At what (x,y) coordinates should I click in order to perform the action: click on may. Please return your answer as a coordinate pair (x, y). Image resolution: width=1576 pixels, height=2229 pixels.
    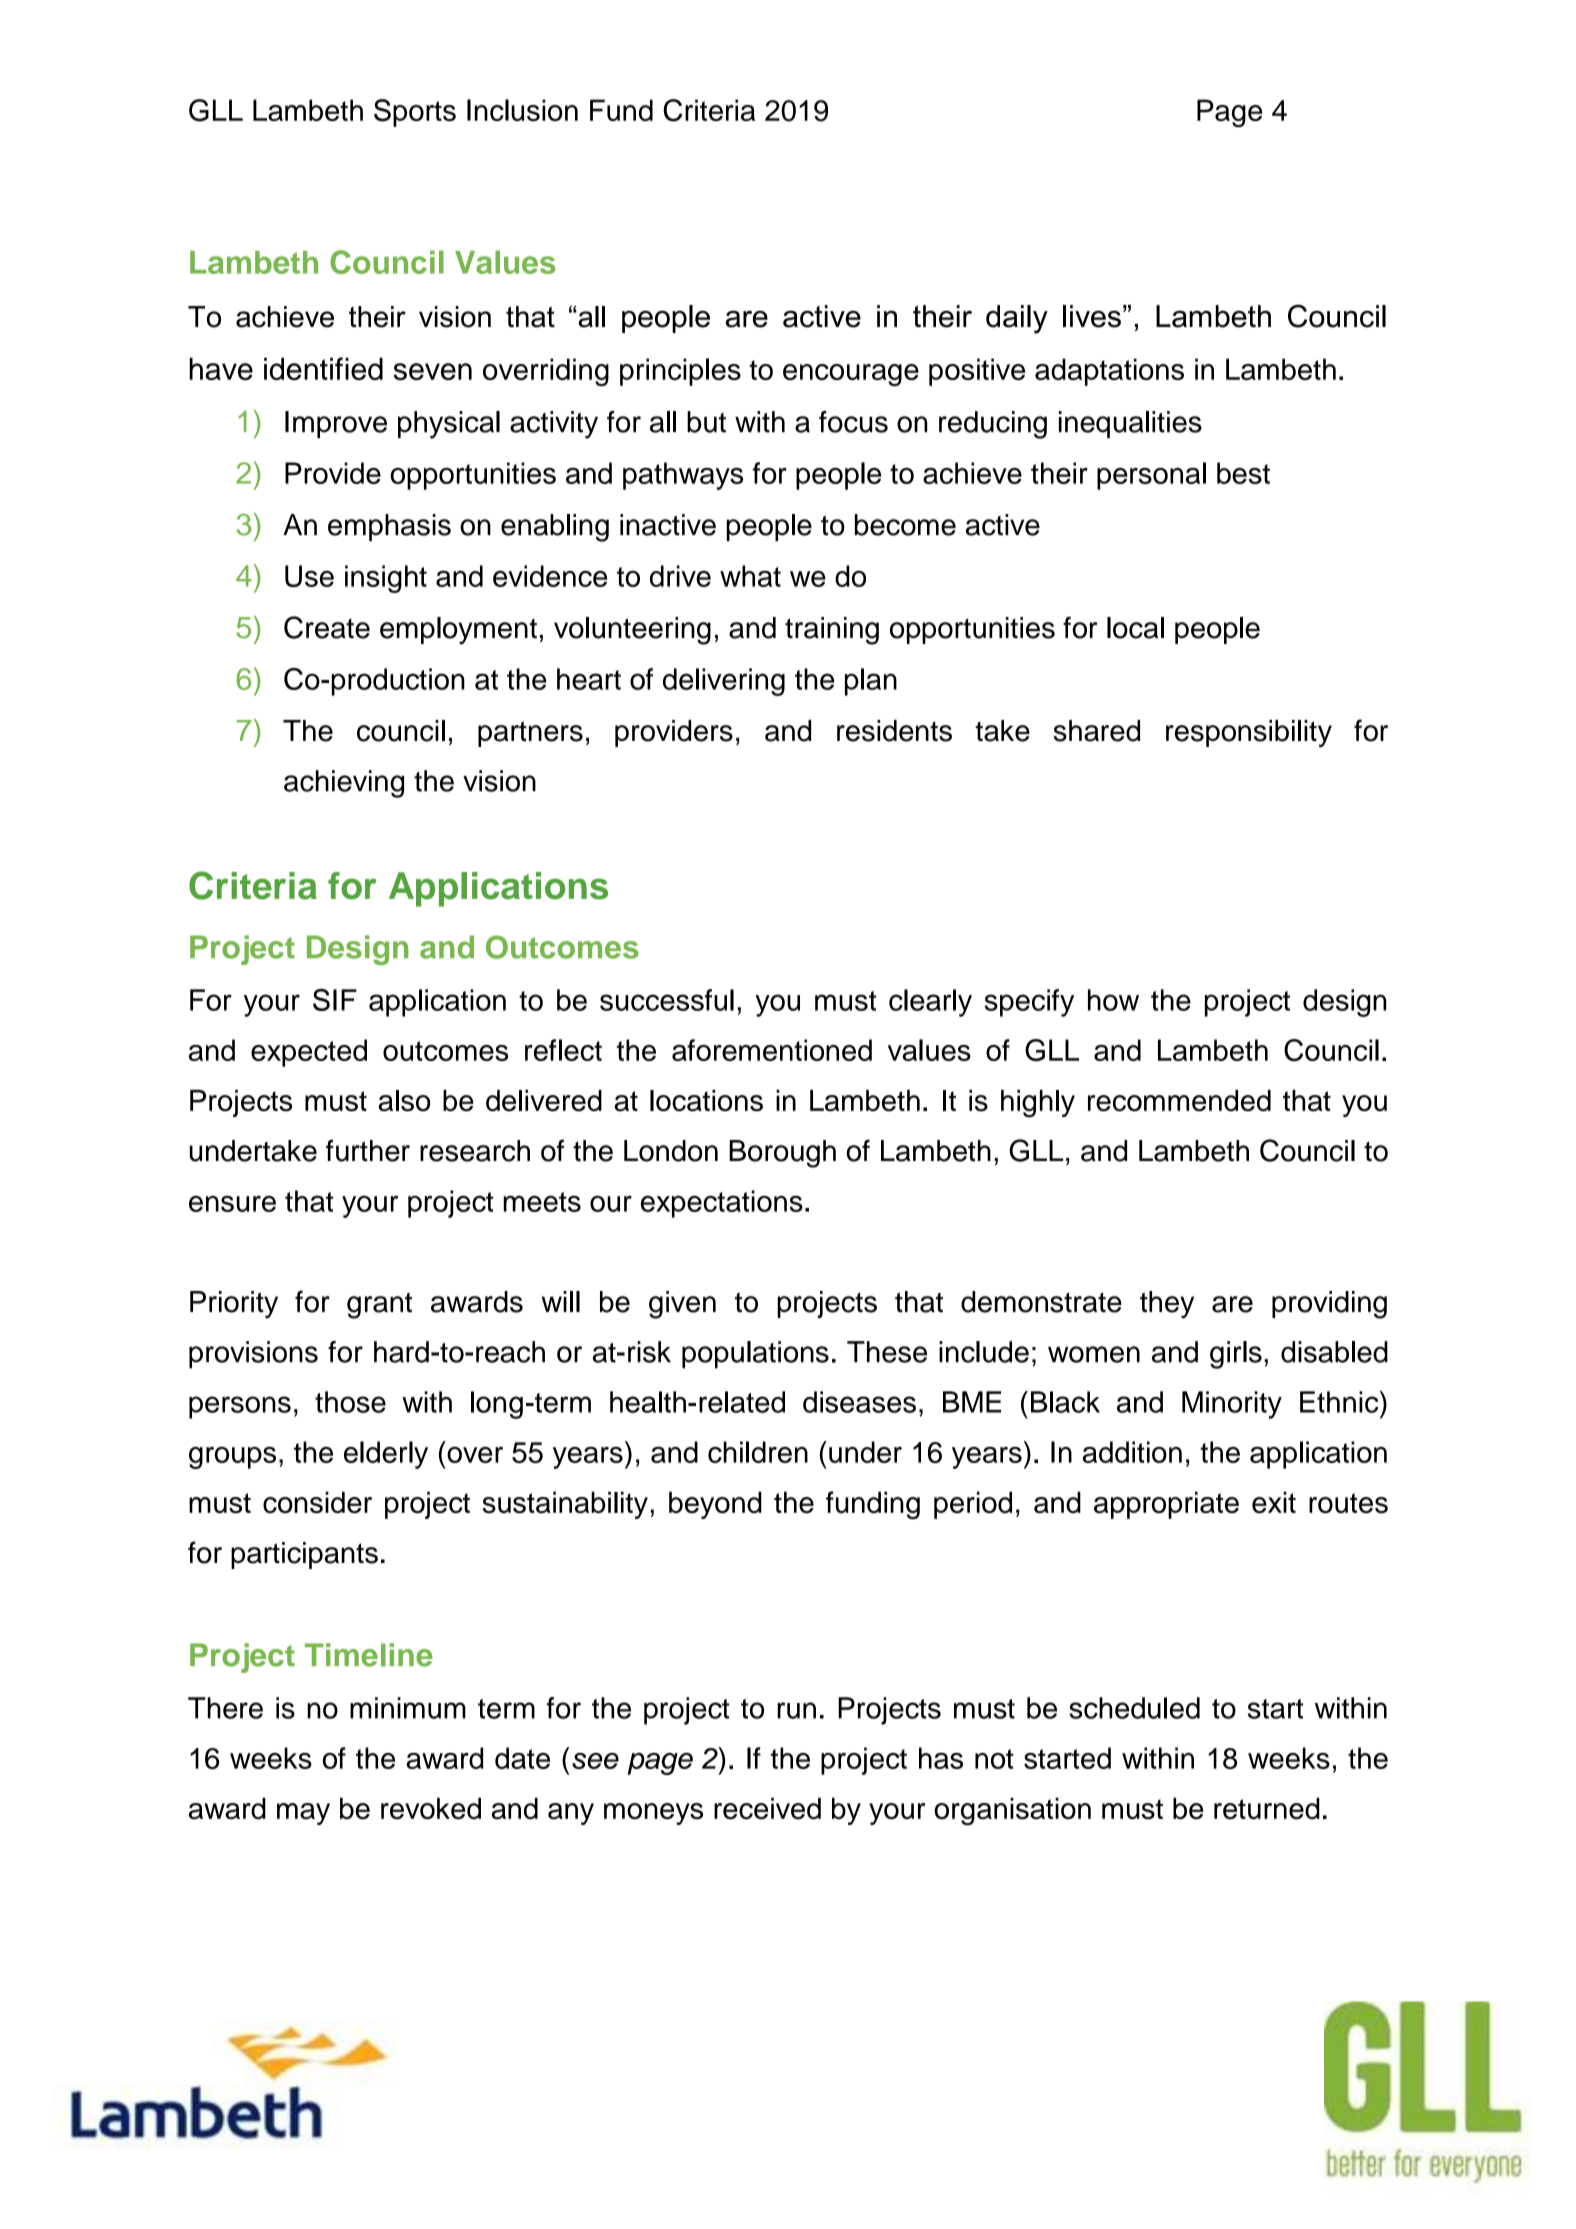
    Looking at the image, I should click on (303, 1814).
